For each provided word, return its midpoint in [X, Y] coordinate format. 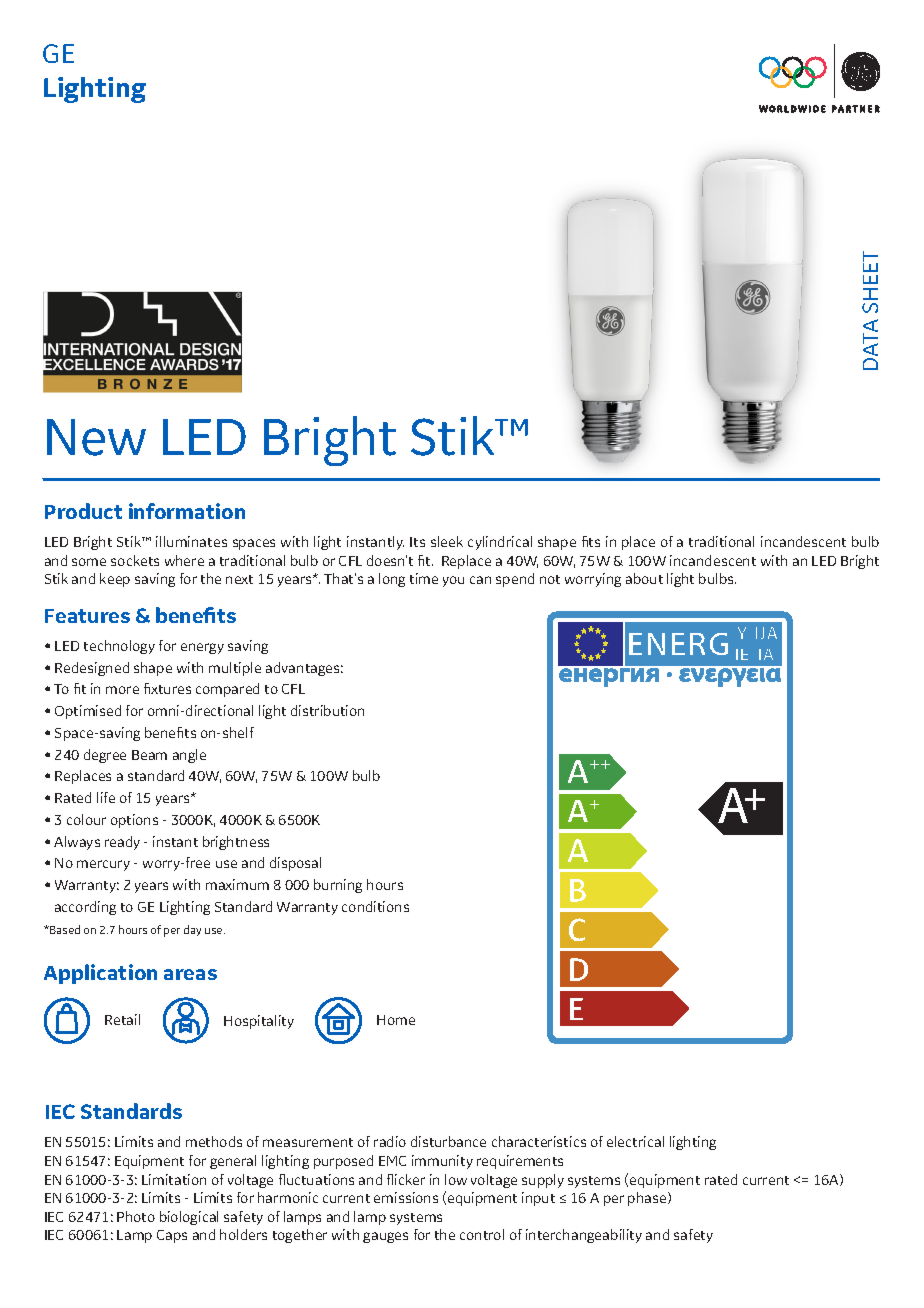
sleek [447, 541]
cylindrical [500, 543]
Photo [136, 1216]
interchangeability [584, 1236]
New [96, 437]
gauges [385, 1237]
